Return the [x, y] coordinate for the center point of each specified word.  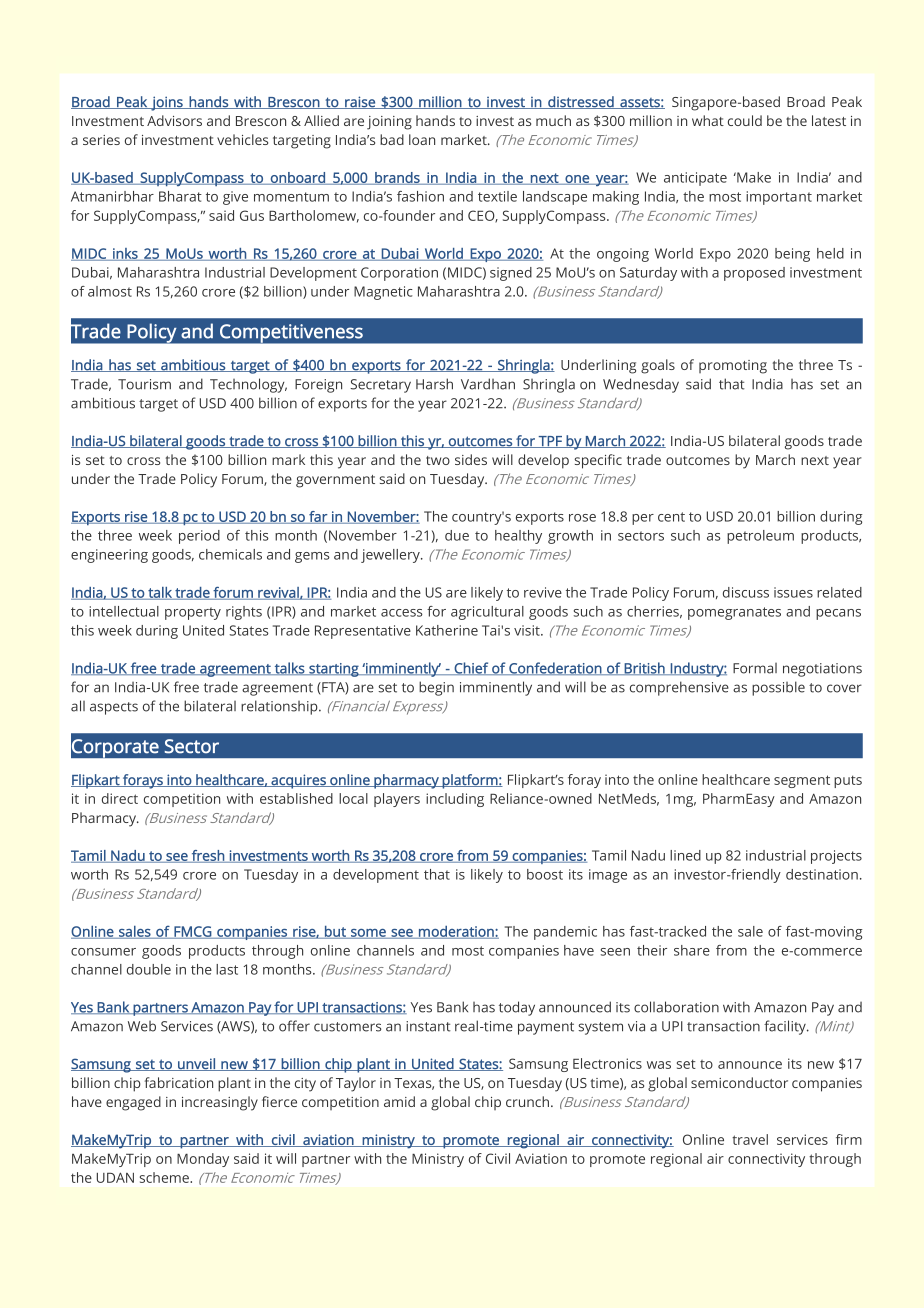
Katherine [447, 630]
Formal [755, 668]
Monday [203, 1160]
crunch [529, 1101]
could [745, 120]
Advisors [174, 120]
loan [422, 139]
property [193, 613]
